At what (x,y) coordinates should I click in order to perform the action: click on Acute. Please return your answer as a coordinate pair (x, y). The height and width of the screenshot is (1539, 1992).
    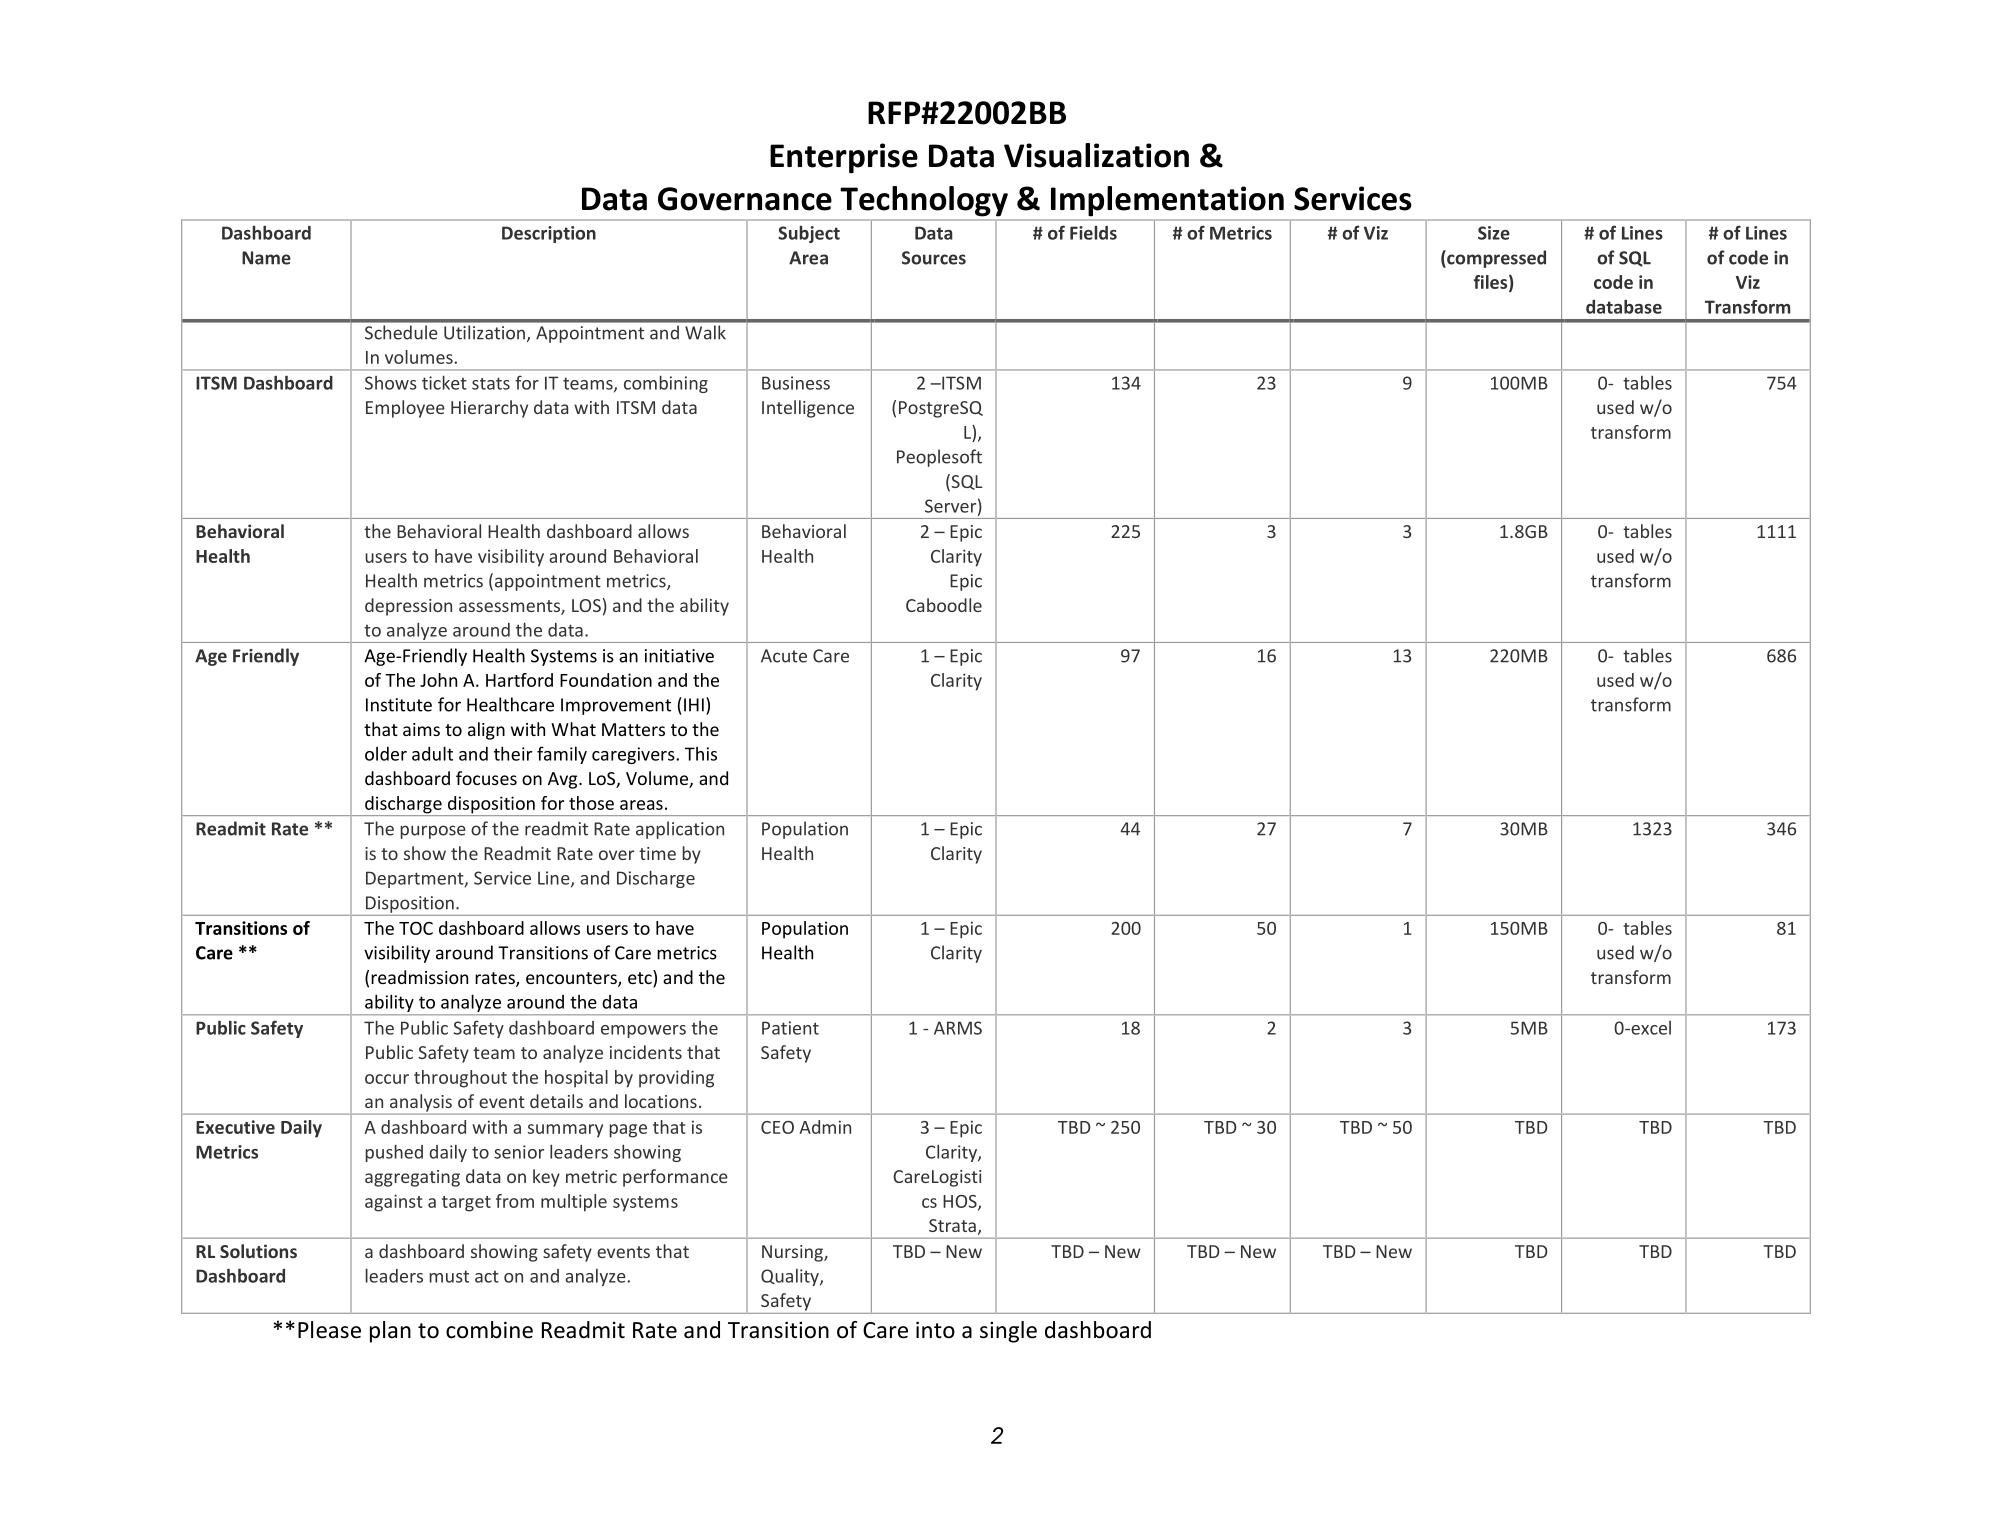
    Looking at the image, I should click on (784, 656).
